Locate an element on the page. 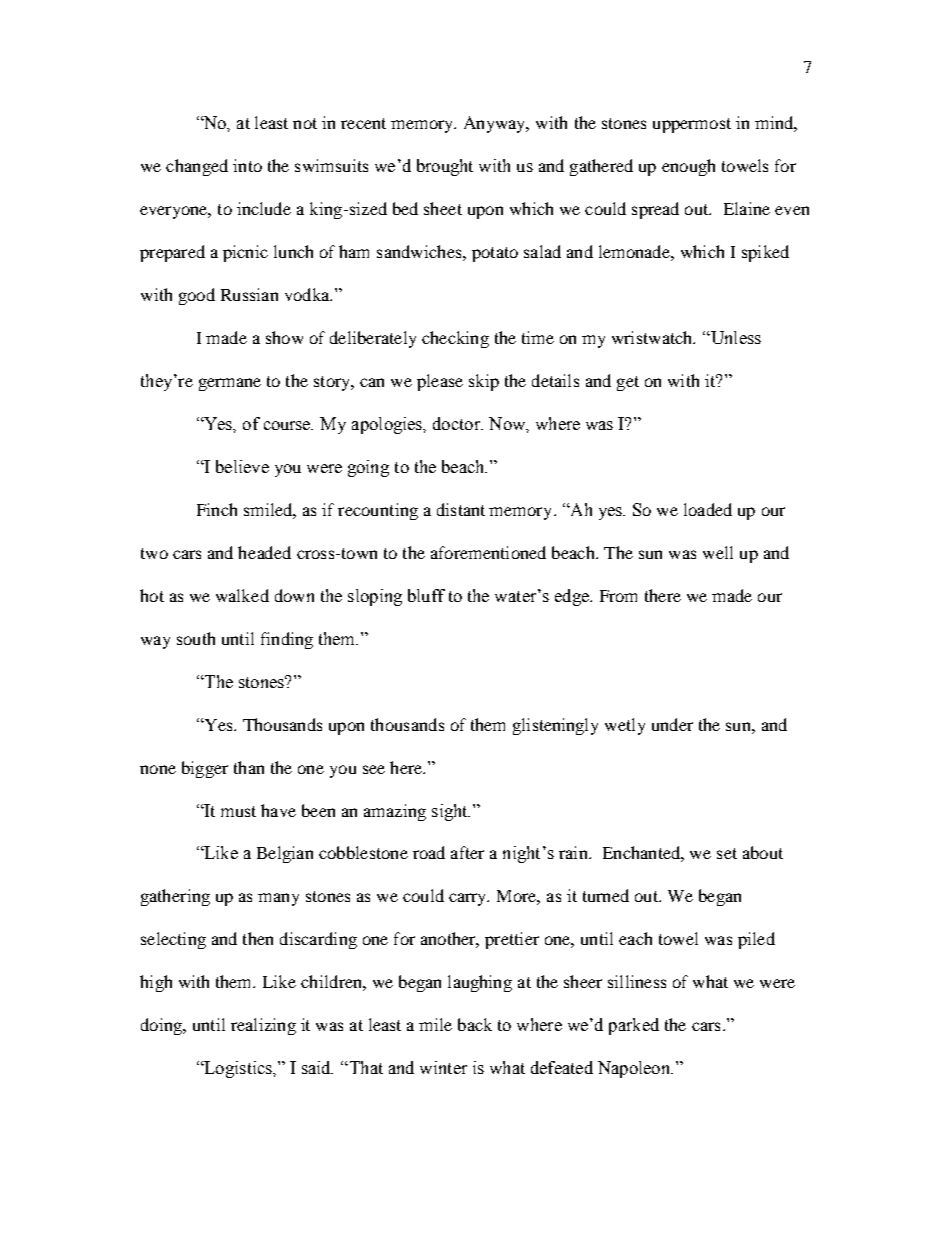  Finch is located at coordinates (217, 509).
